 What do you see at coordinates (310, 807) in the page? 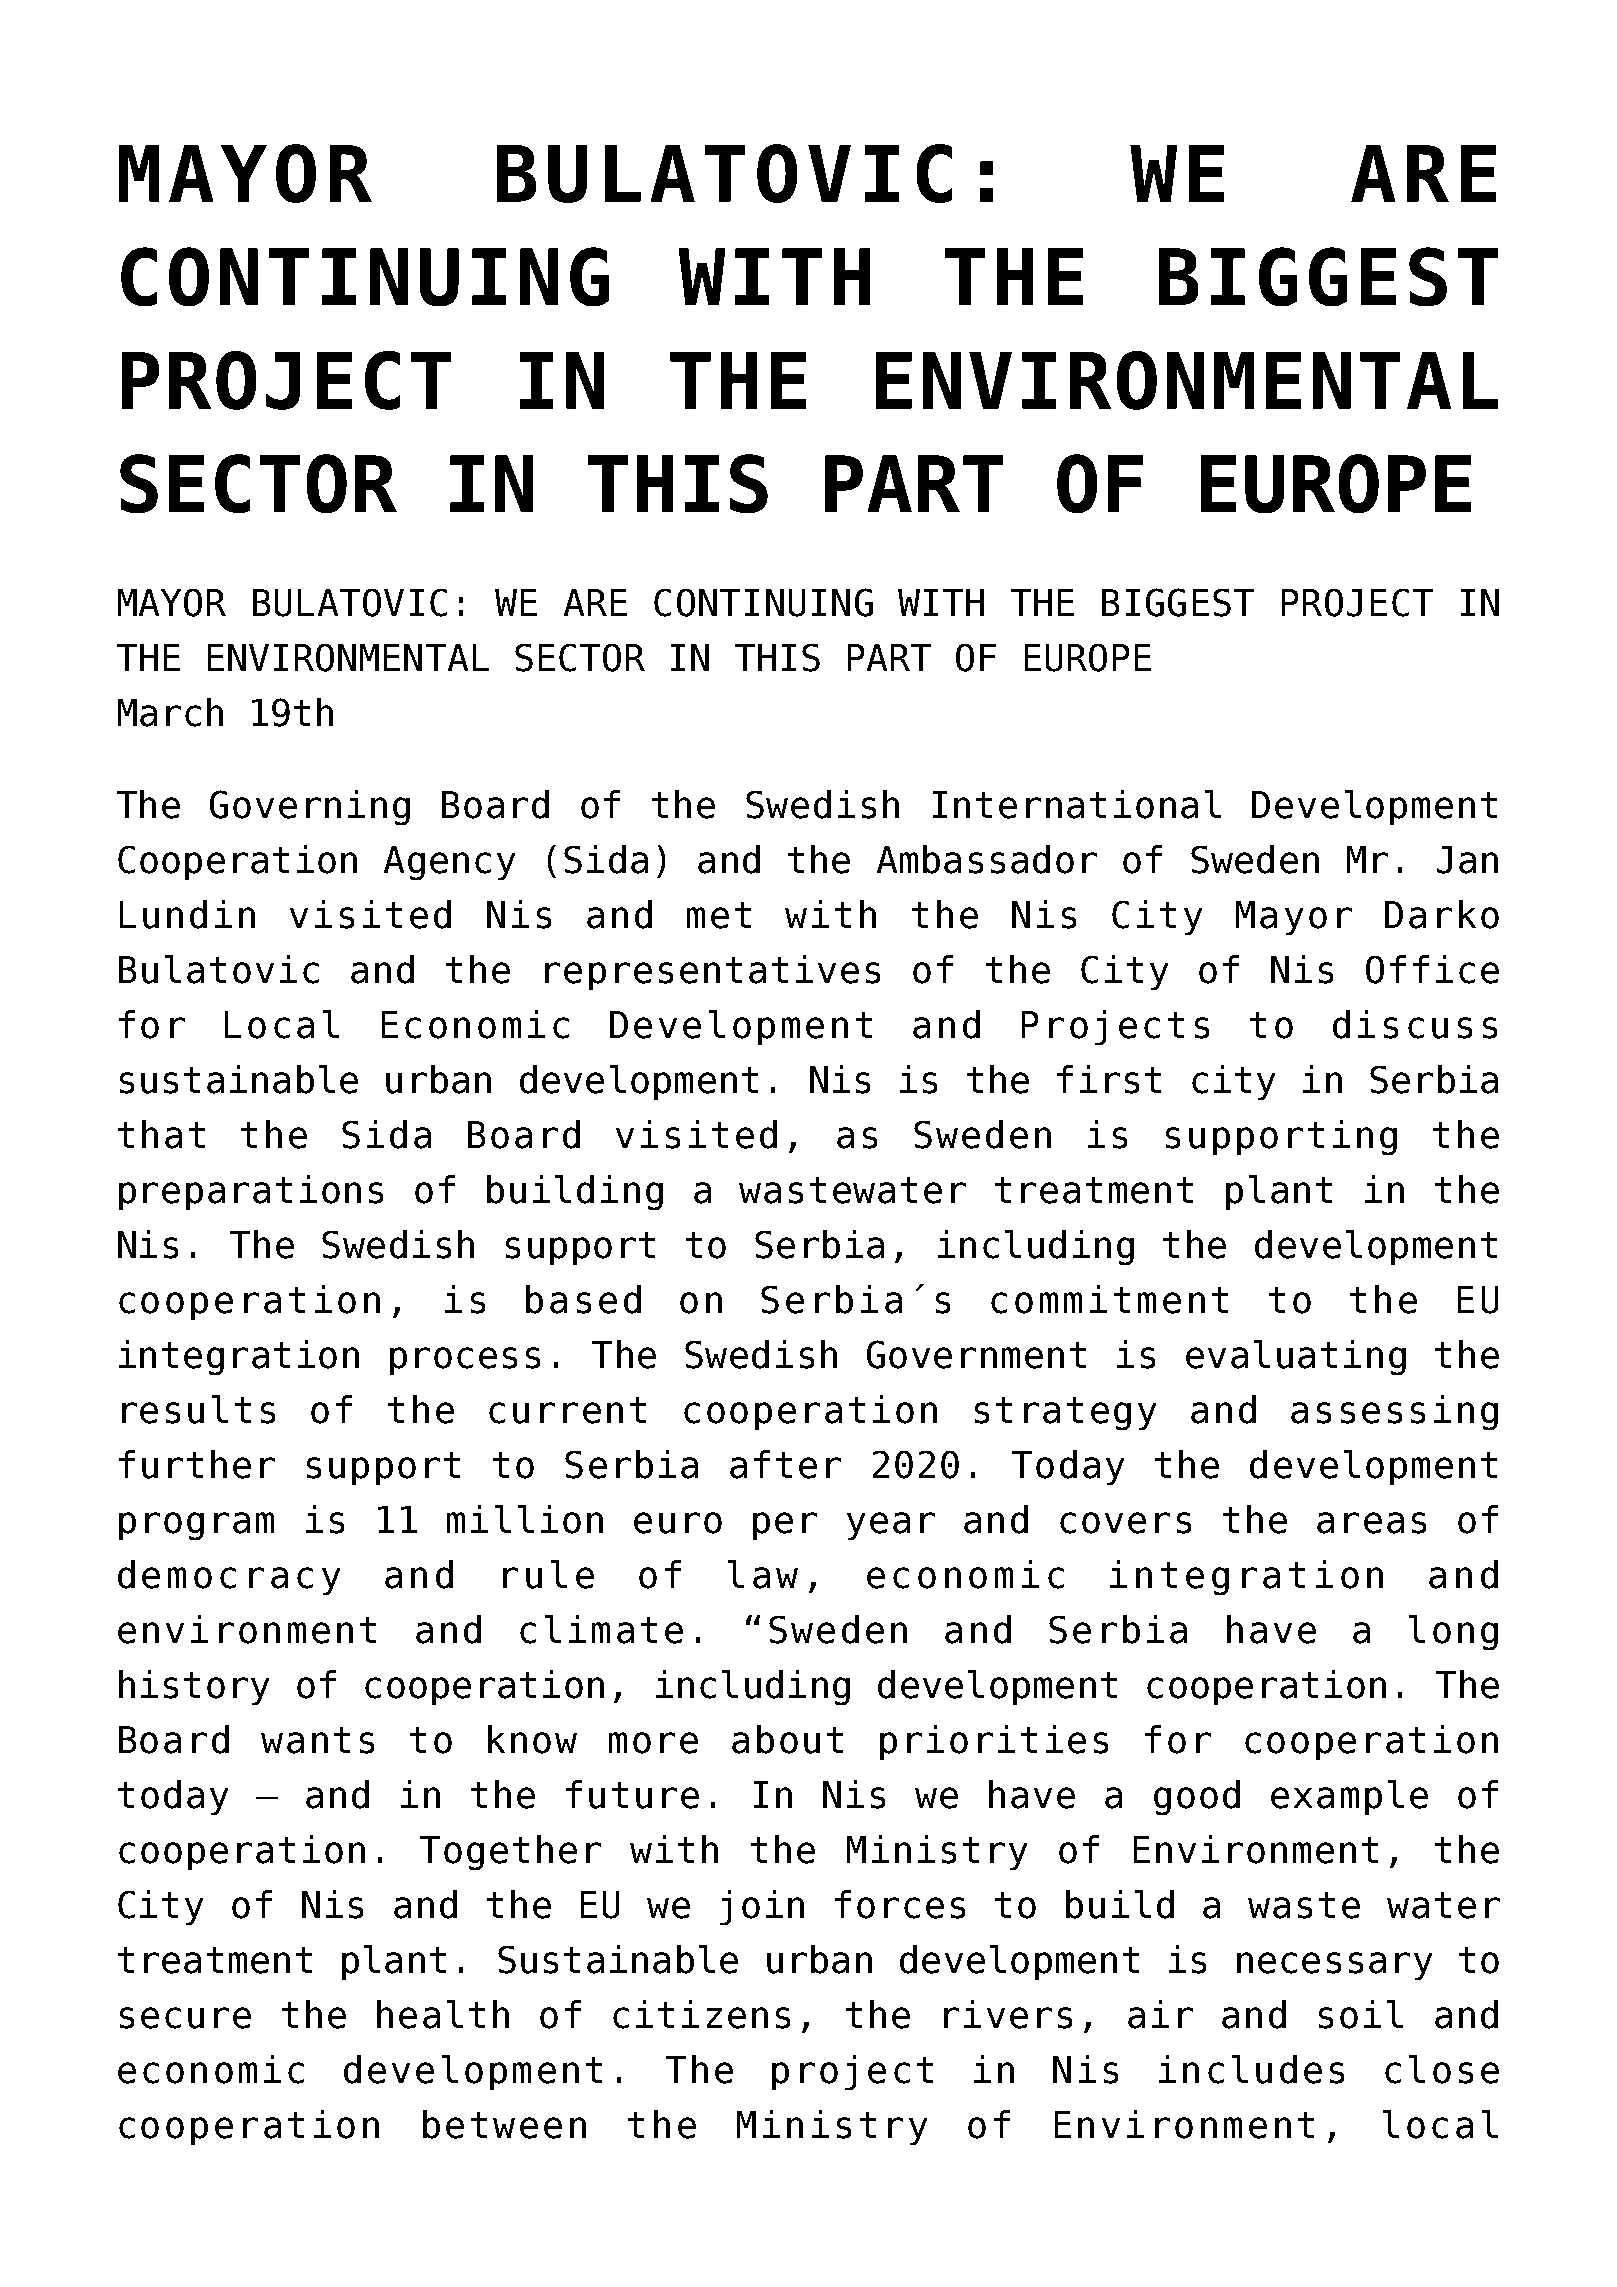
I see `Governing` at bounding box center [310, 807].
